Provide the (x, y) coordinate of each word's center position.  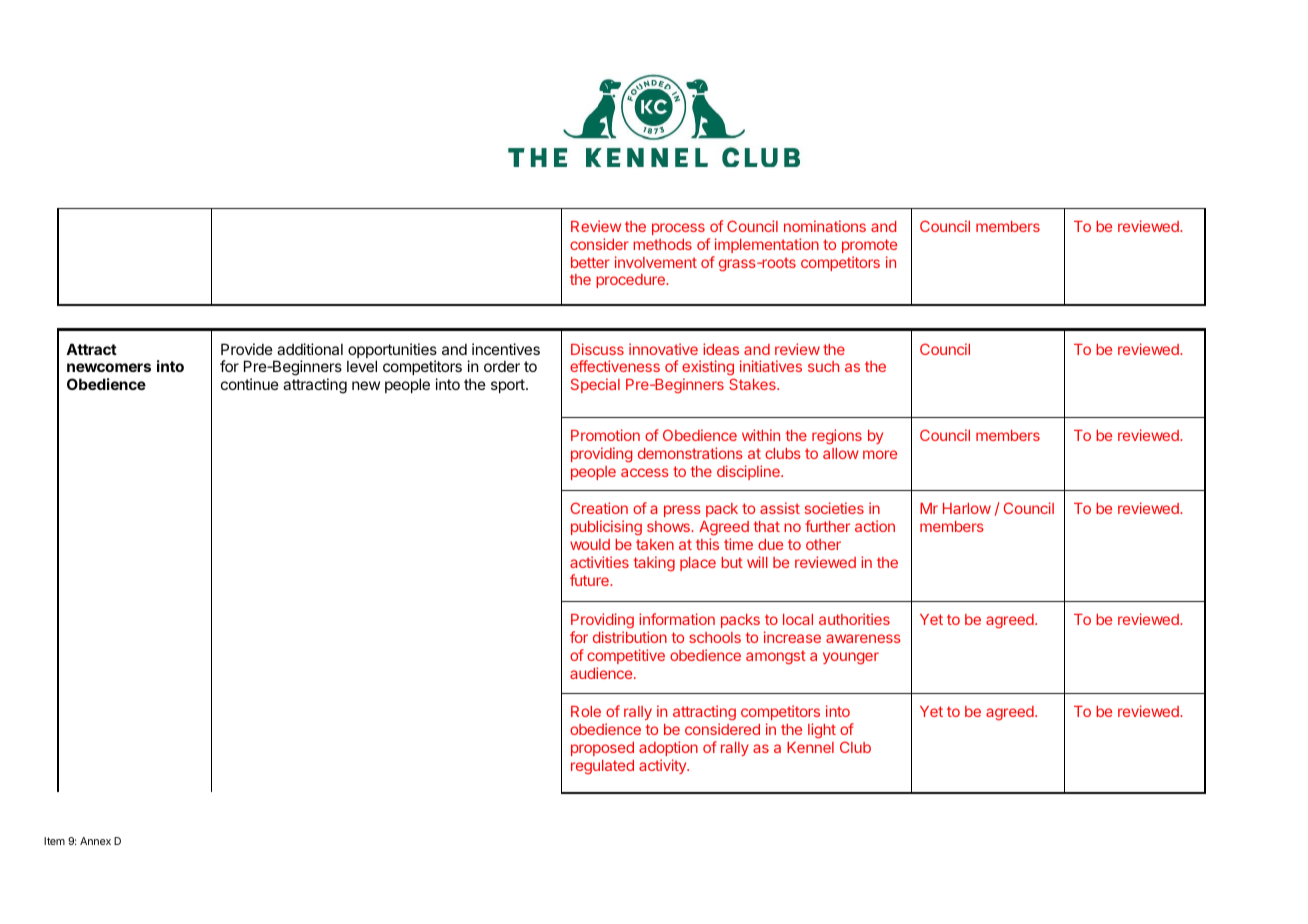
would (590, 544)
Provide (247, 349)
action (875, 526)
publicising (606, 527)
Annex (95, 841)
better (590, 262)
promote (869, 246)
